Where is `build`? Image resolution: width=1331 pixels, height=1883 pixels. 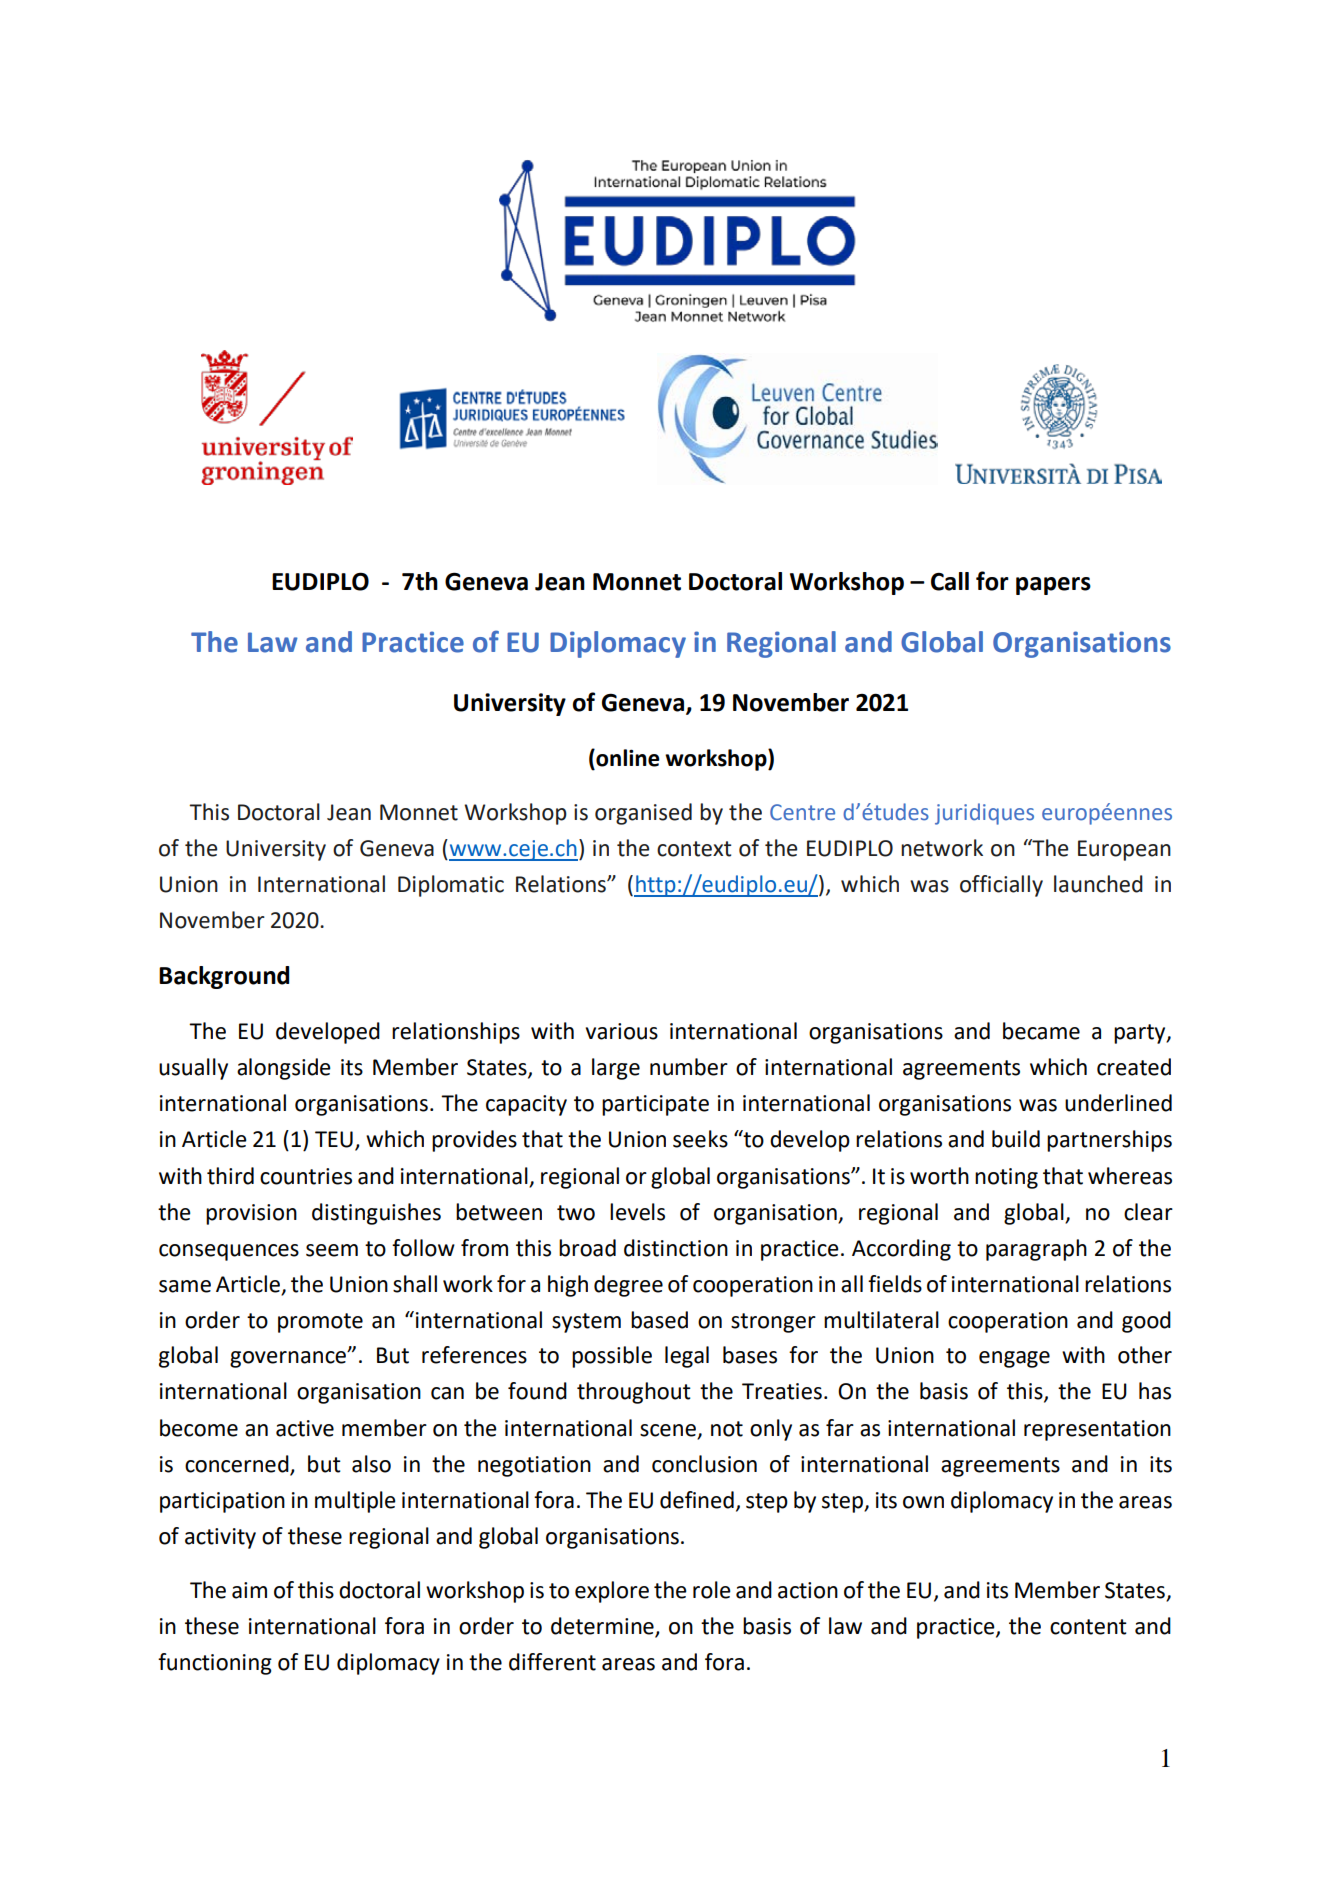 build is located at coordinates (1016, 1139).
